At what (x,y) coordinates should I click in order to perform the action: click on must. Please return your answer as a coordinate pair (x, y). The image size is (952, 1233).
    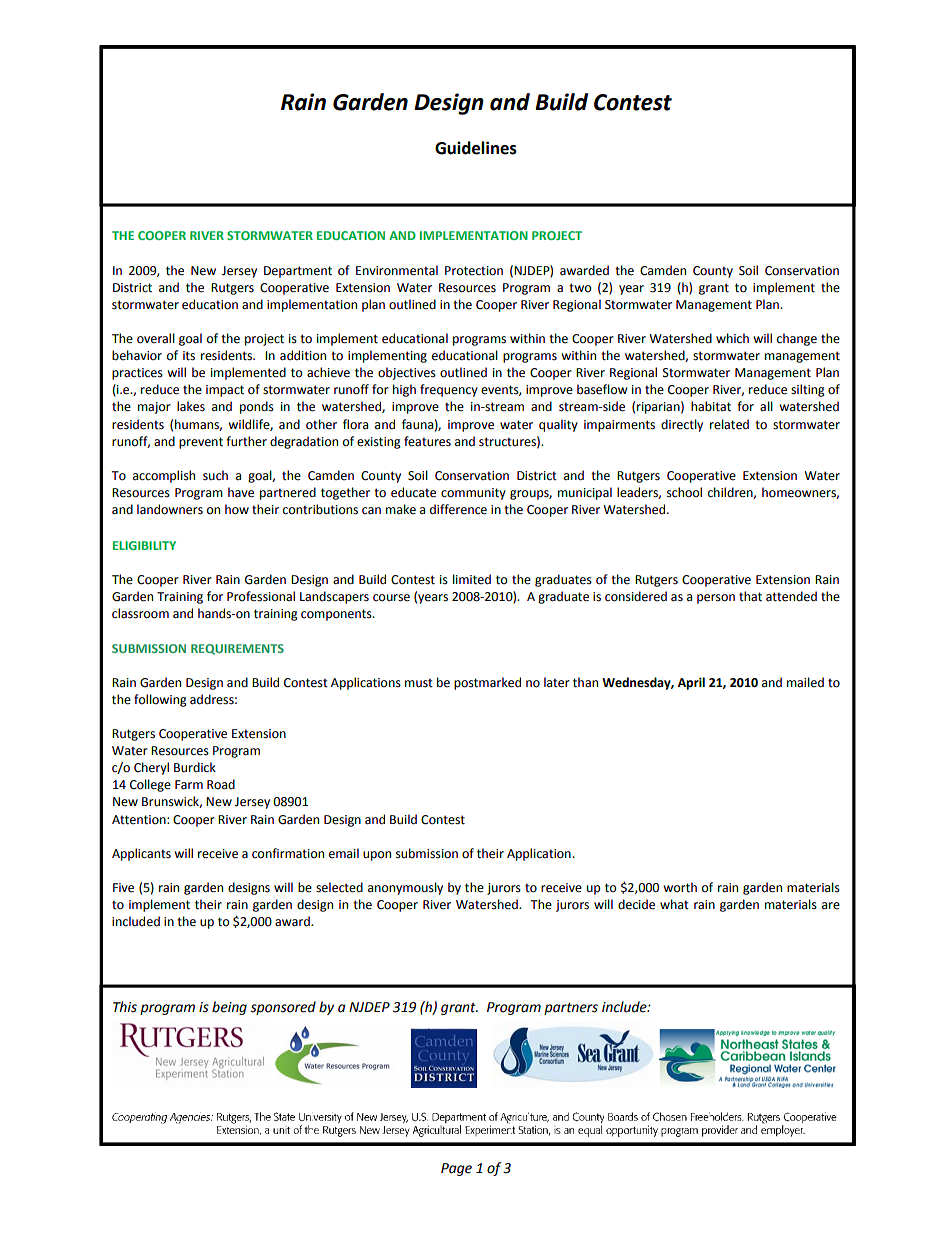
    Looking at the image, I should click on (419, 683).
